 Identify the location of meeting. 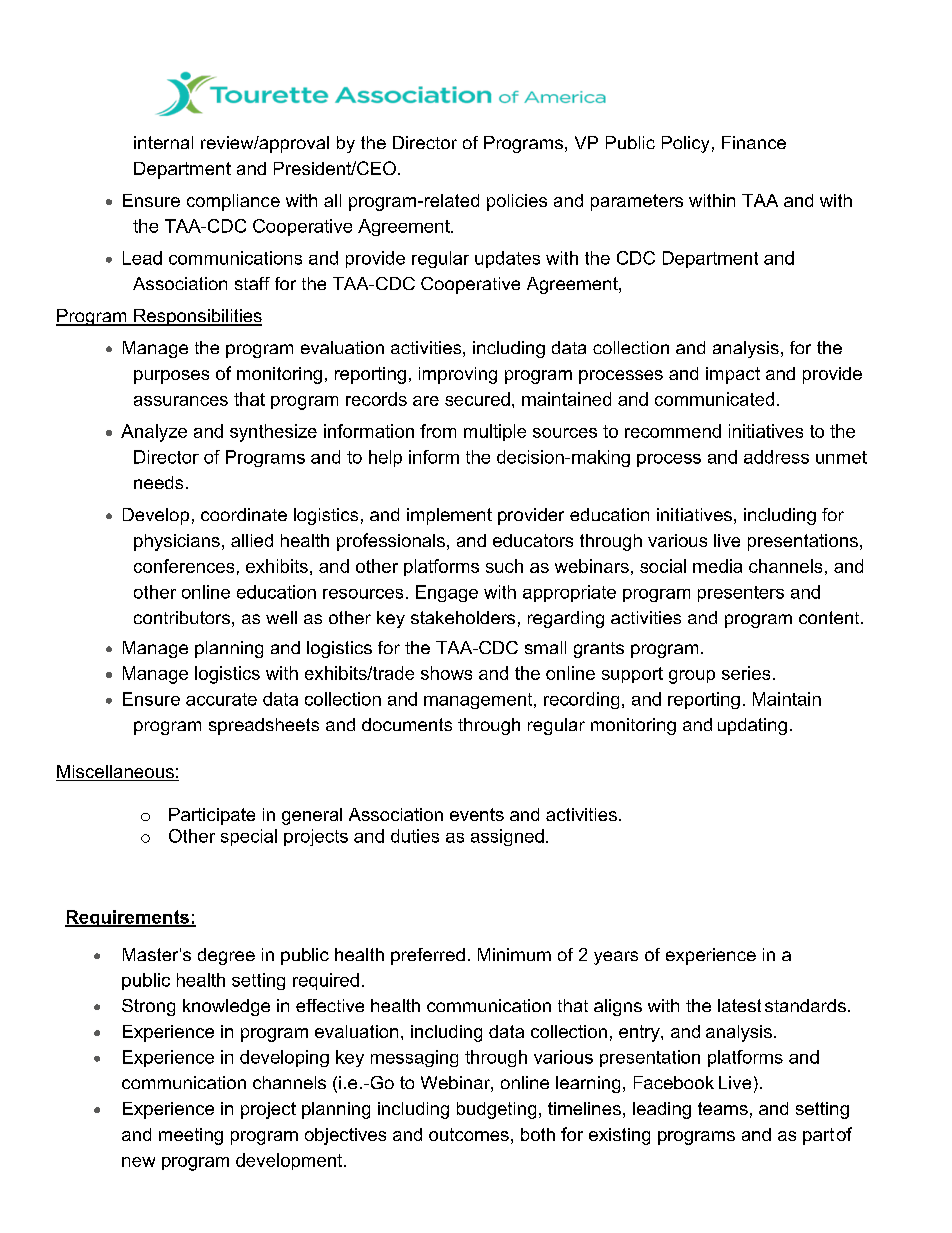
(191, 1136).
